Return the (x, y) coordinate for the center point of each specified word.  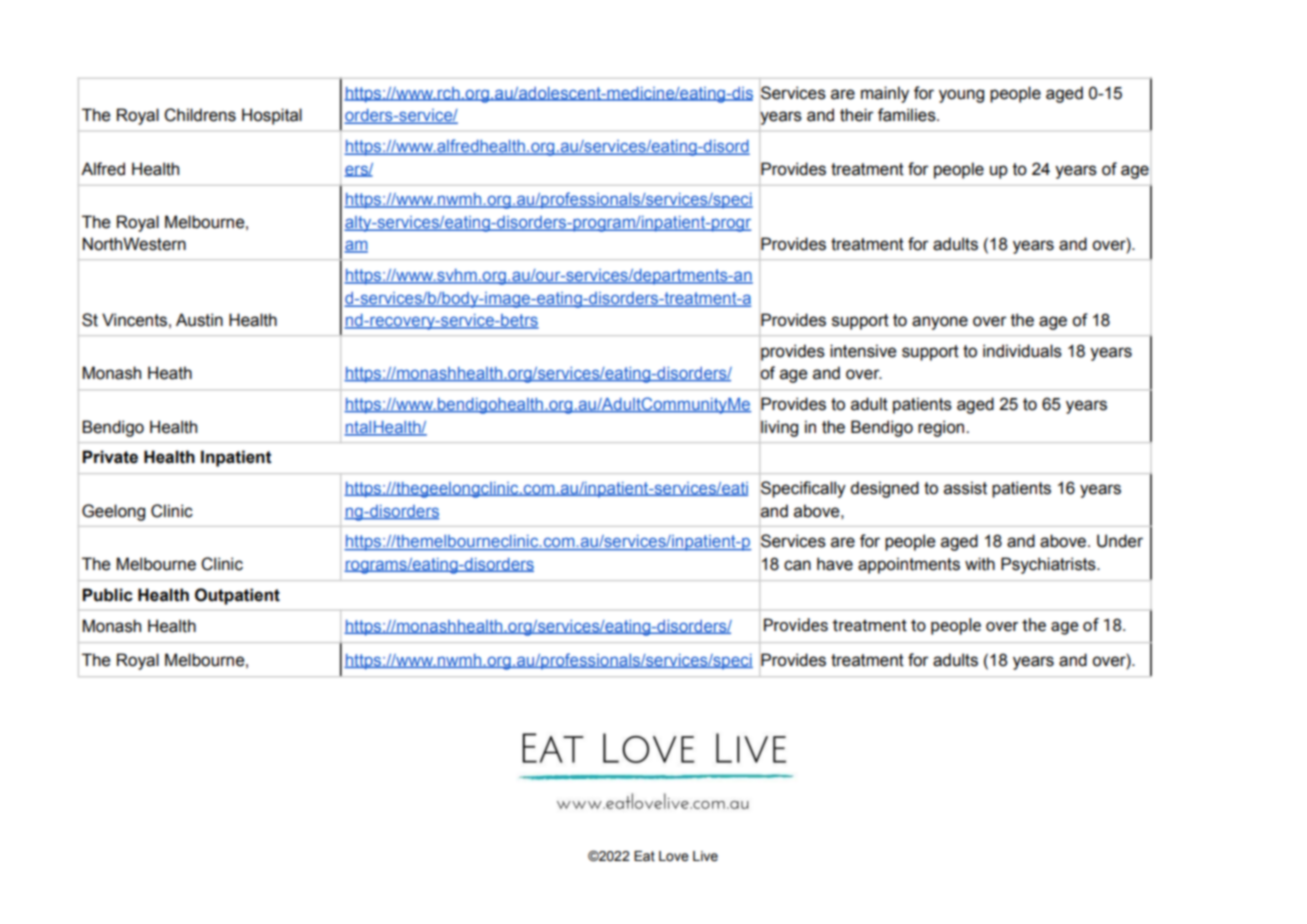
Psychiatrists (1049, 565)
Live (705, 856)
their (857, 115)
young (961, 96)
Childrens (200, 115)
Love (674, 856)
